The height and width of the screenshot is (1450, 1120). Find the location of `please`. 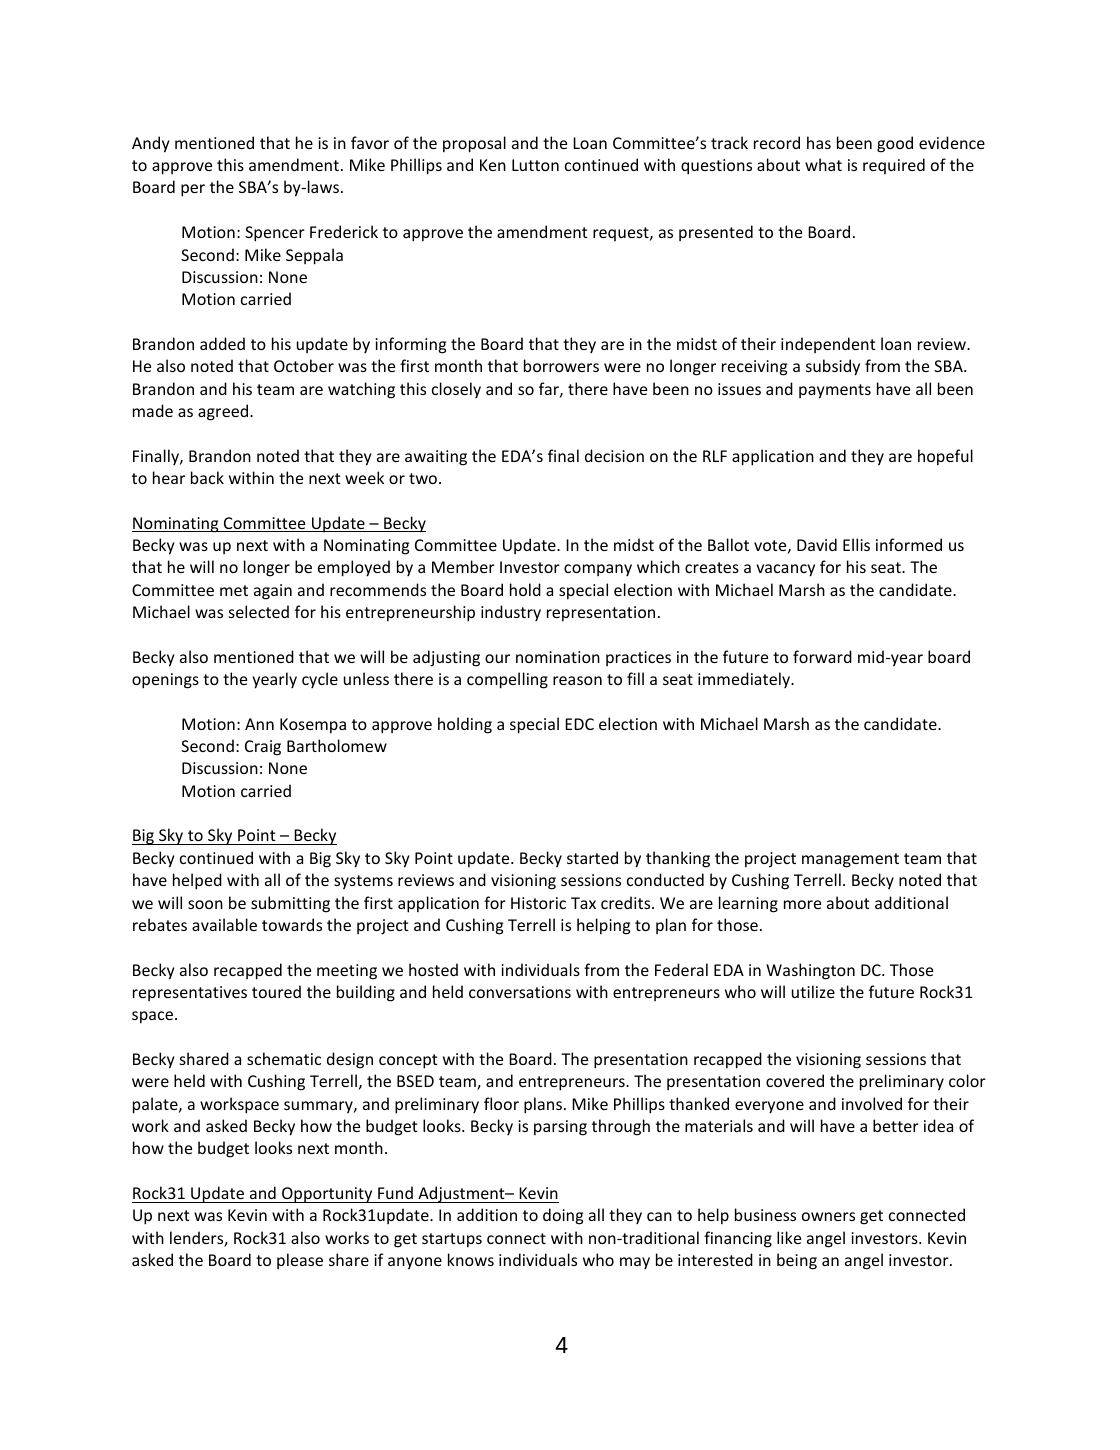

please is located at coordinates (300, 1261).
